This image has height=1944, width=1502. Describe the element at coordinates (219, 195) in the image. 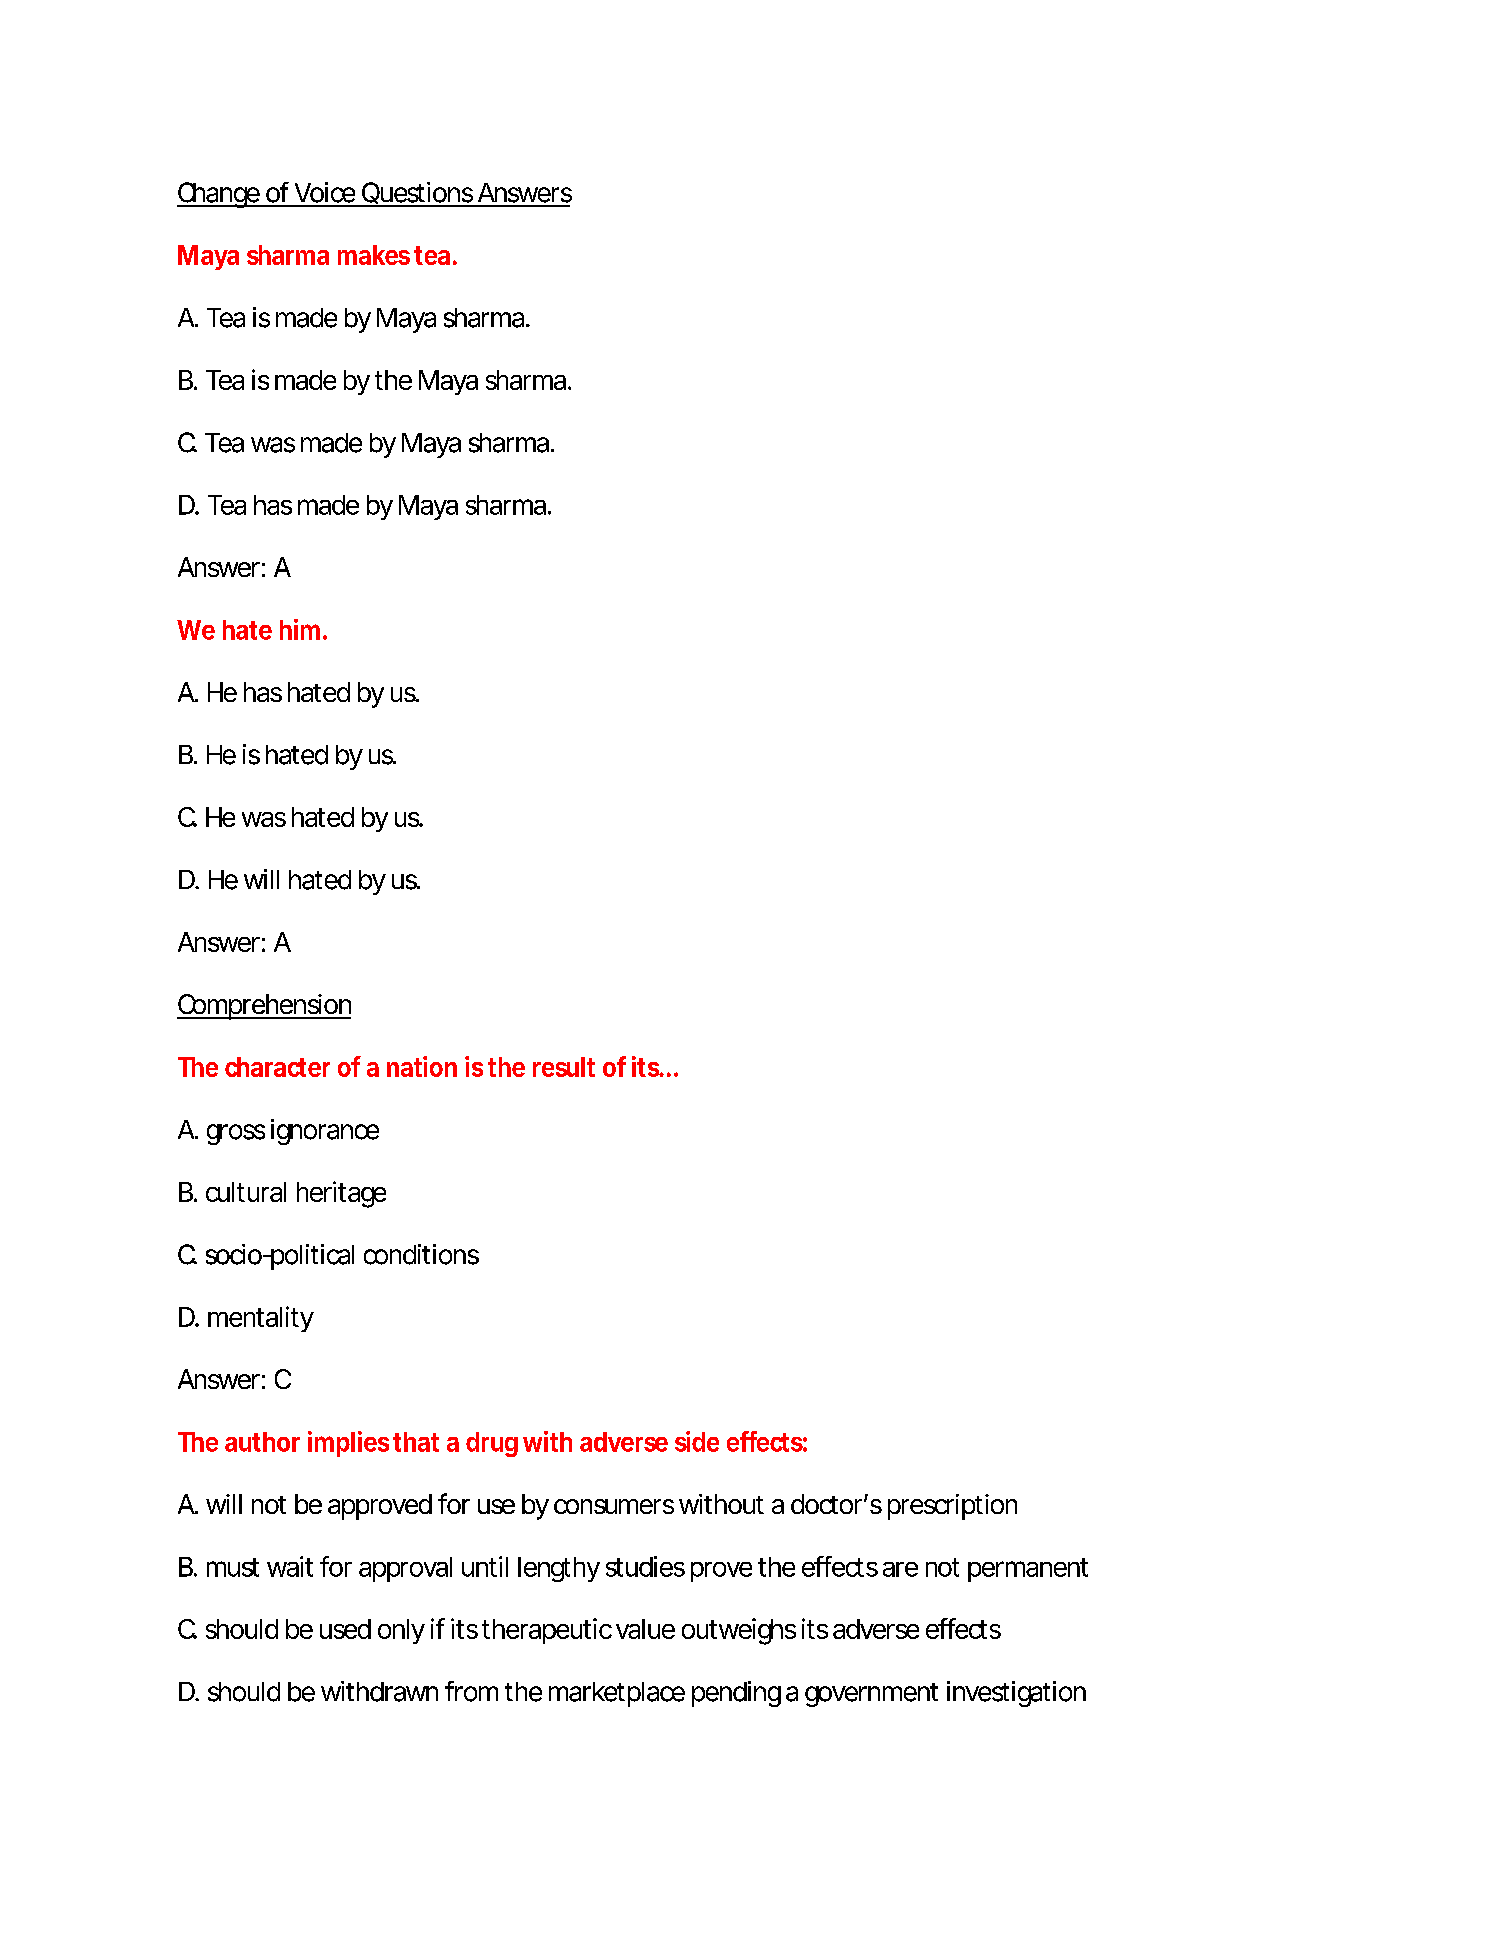

I see `Change` at that location.
